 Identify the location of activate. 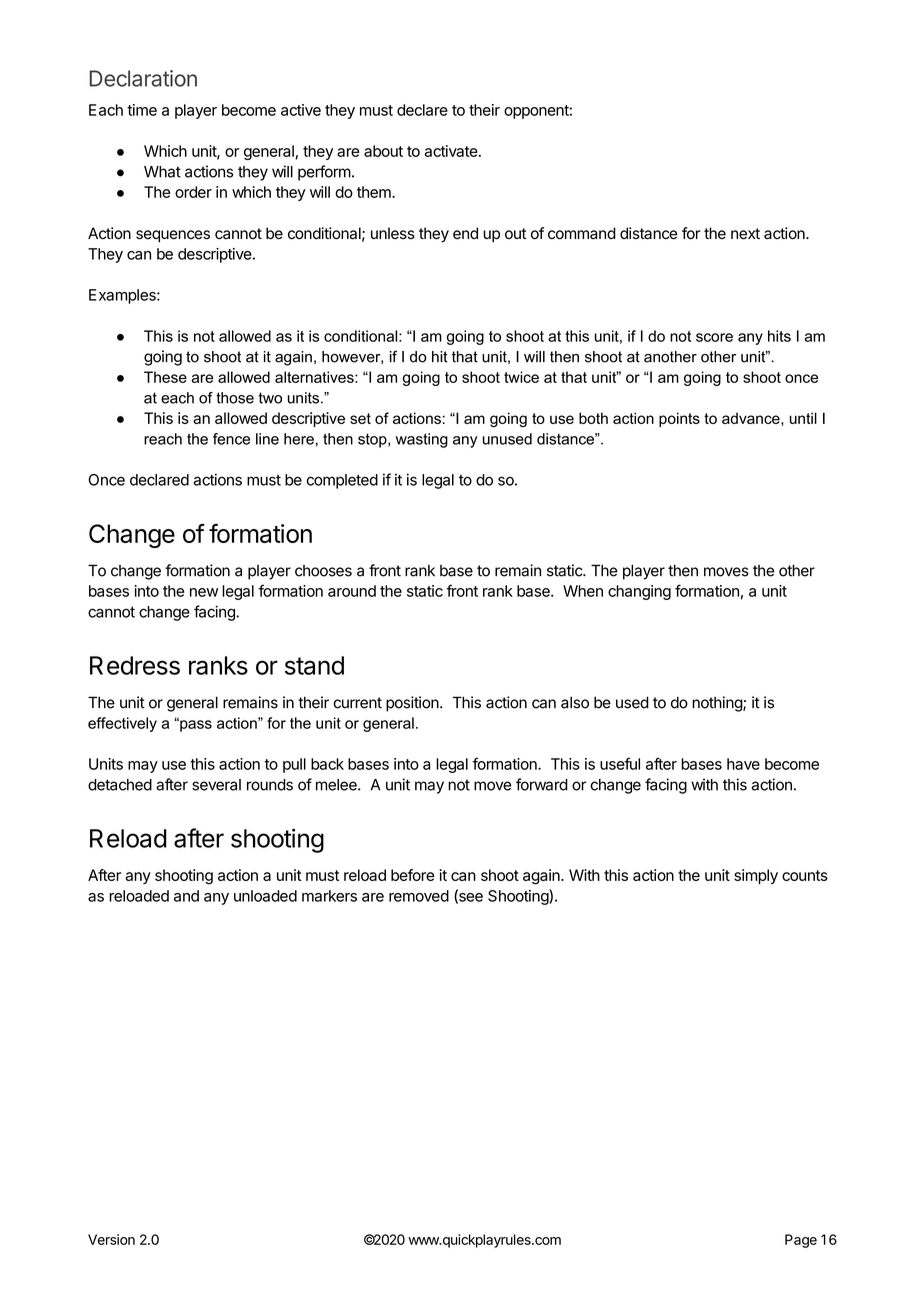
(451, 151).
